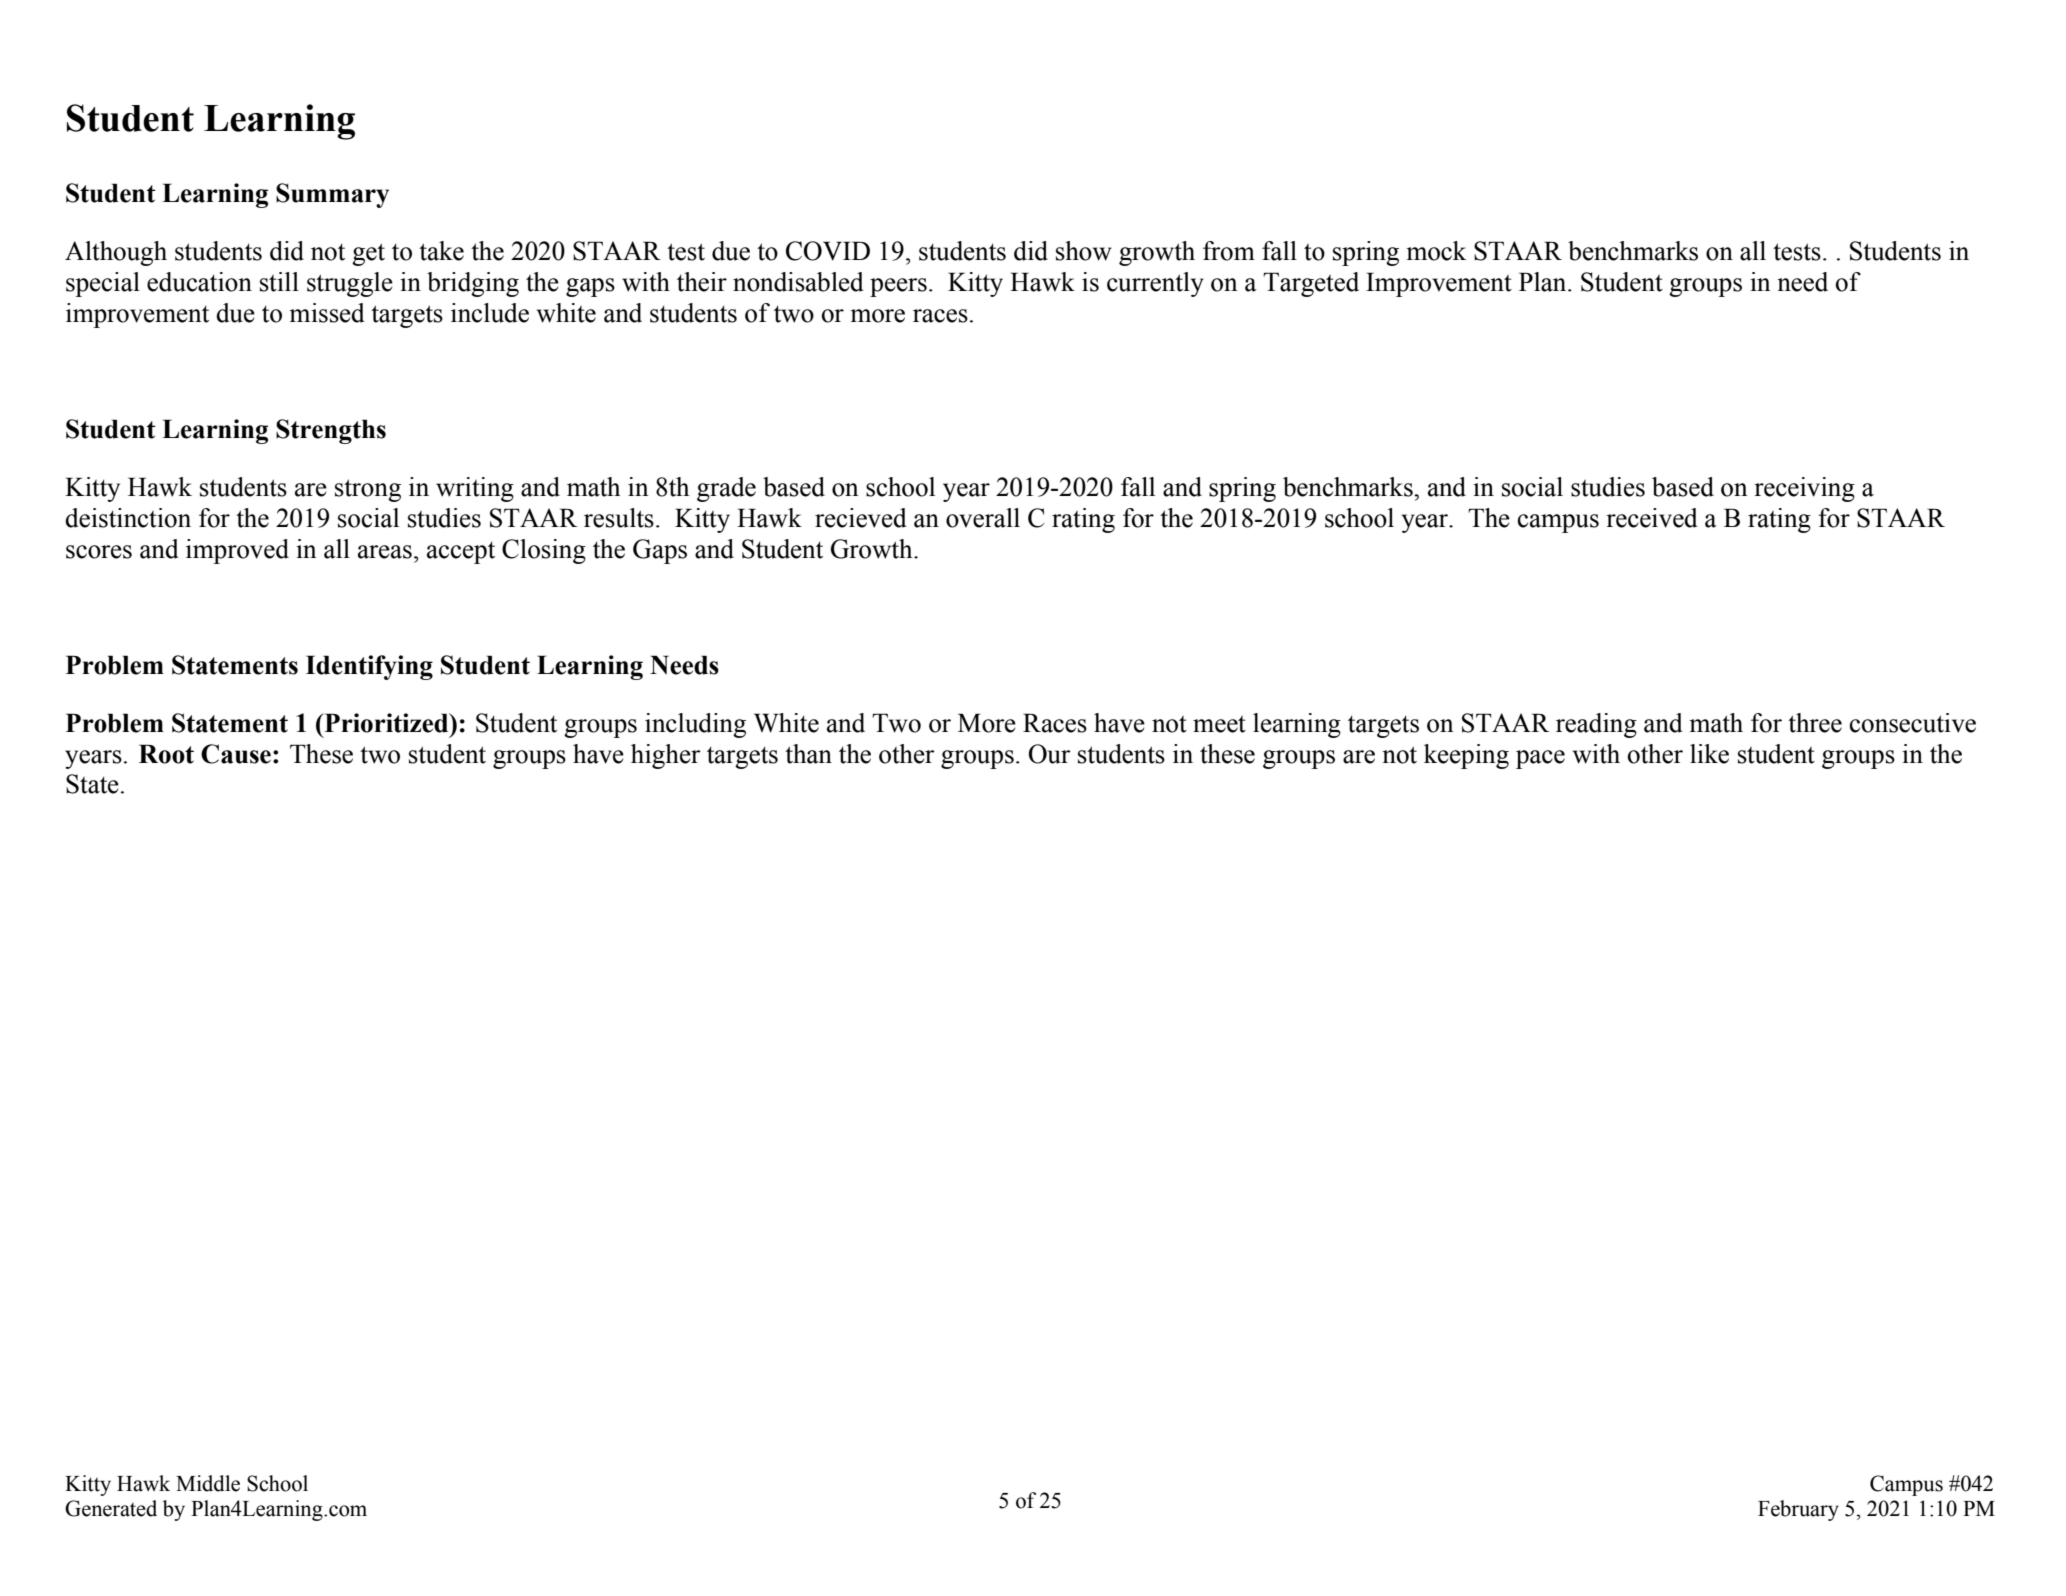 This screenshot has width=2066, height=1596. What do you see at coordinates (332, 195) in the screenshot?
I see `Summary` at bounding box center [332, 195].
